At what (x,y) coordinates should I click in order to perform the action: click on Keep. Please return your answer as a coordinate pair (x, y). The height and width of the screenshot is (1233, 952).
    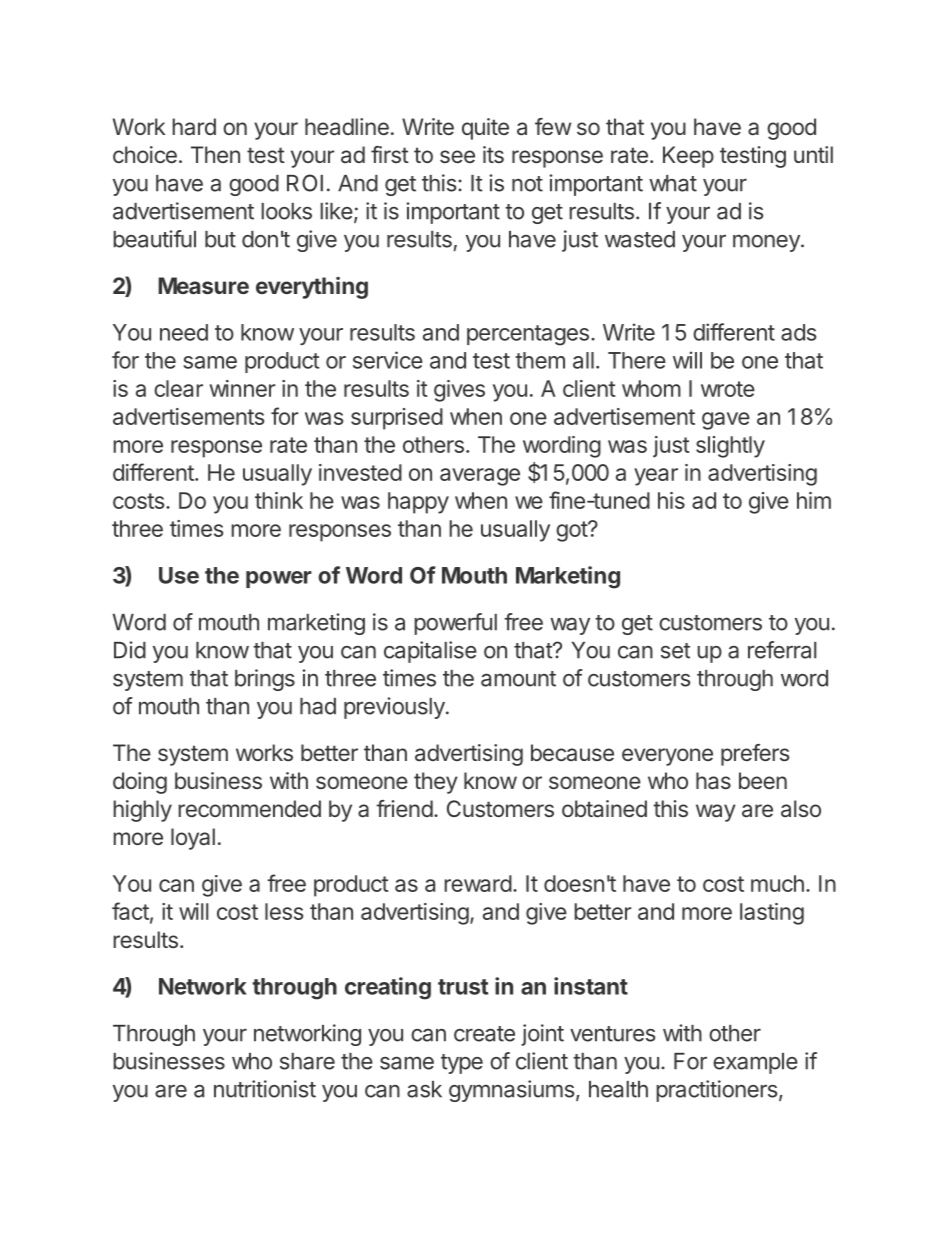
    Looking at the image, I should click on (688, 157).
